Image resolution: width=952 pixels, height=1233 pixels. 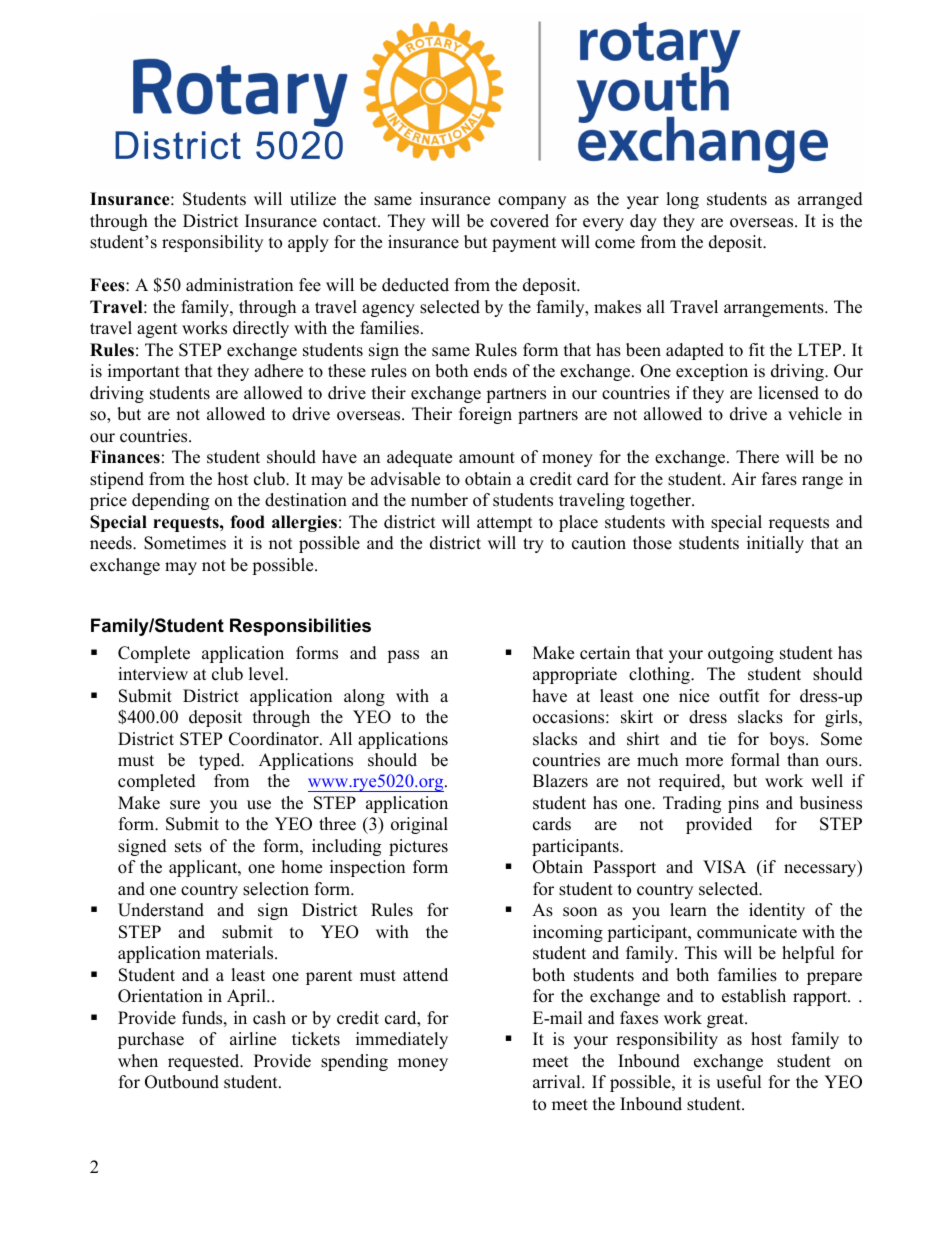 I want to click on interview, so click(x=153, y=674).
